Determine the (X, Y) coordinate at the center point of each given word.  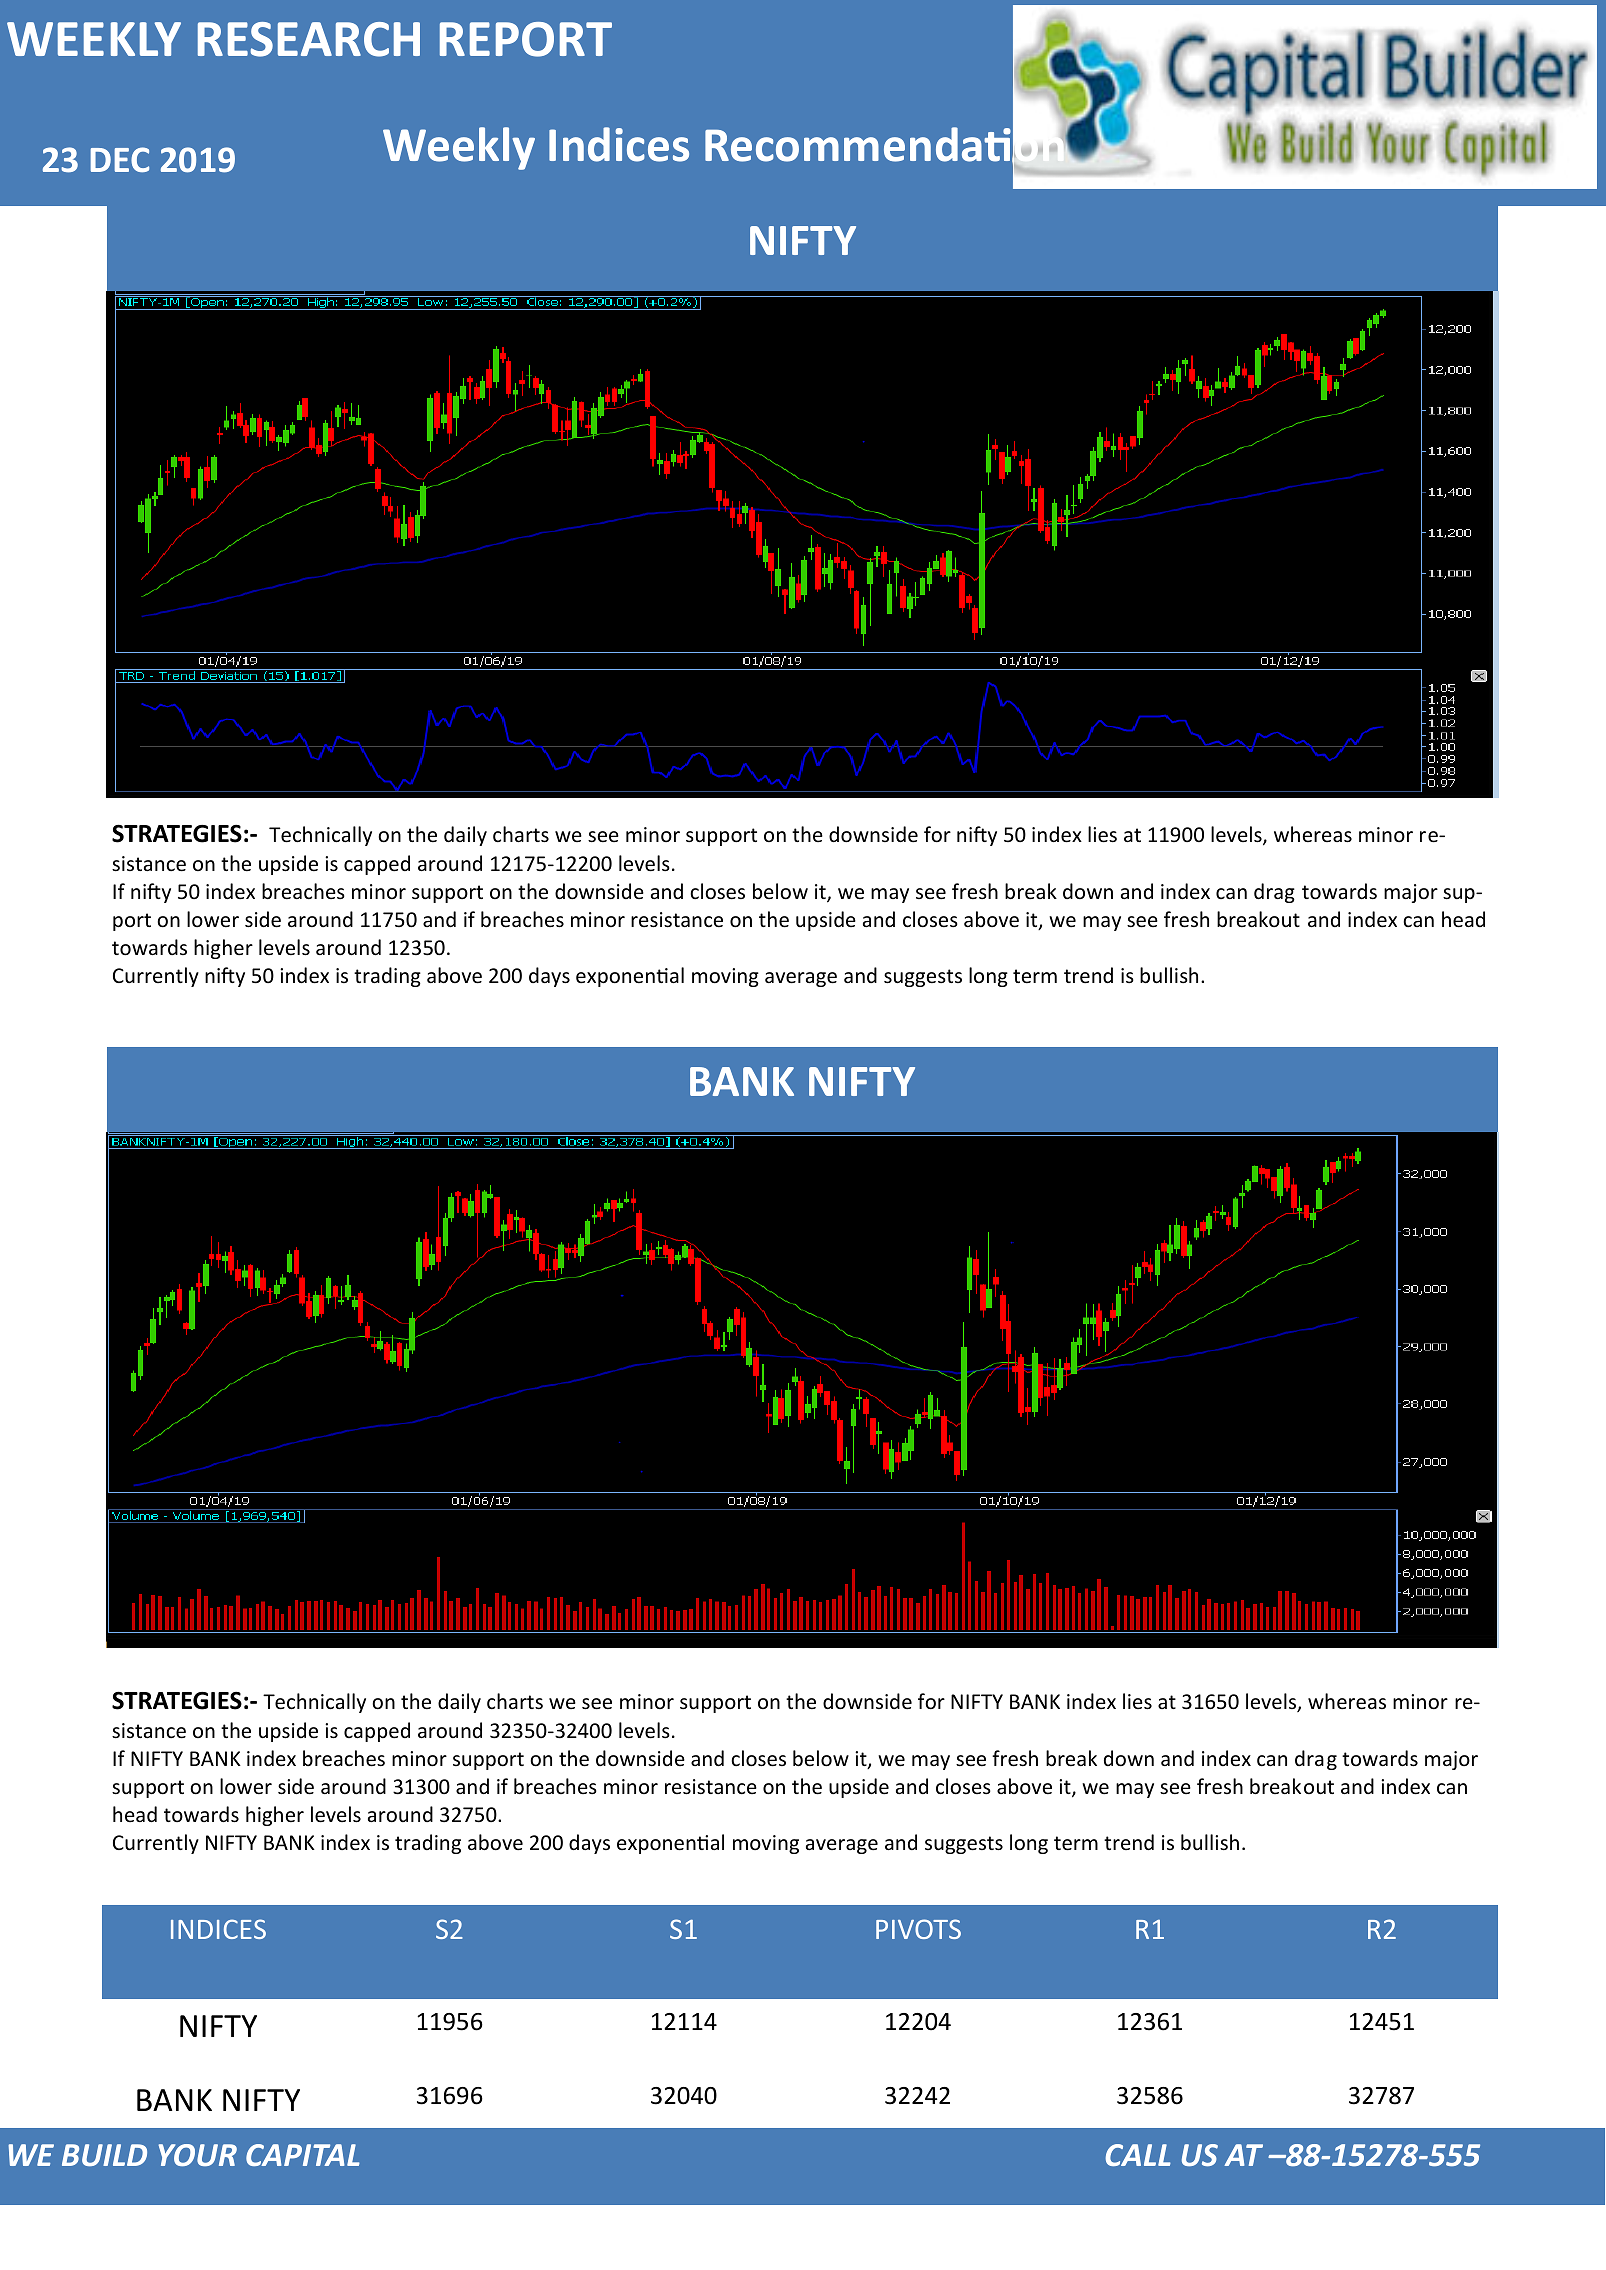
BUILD (104, 2155)
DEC (120, 159)
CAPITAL (303, 2155)
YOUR (197, 2155)
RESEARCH (309, 39)
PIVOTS (918, 1929)
